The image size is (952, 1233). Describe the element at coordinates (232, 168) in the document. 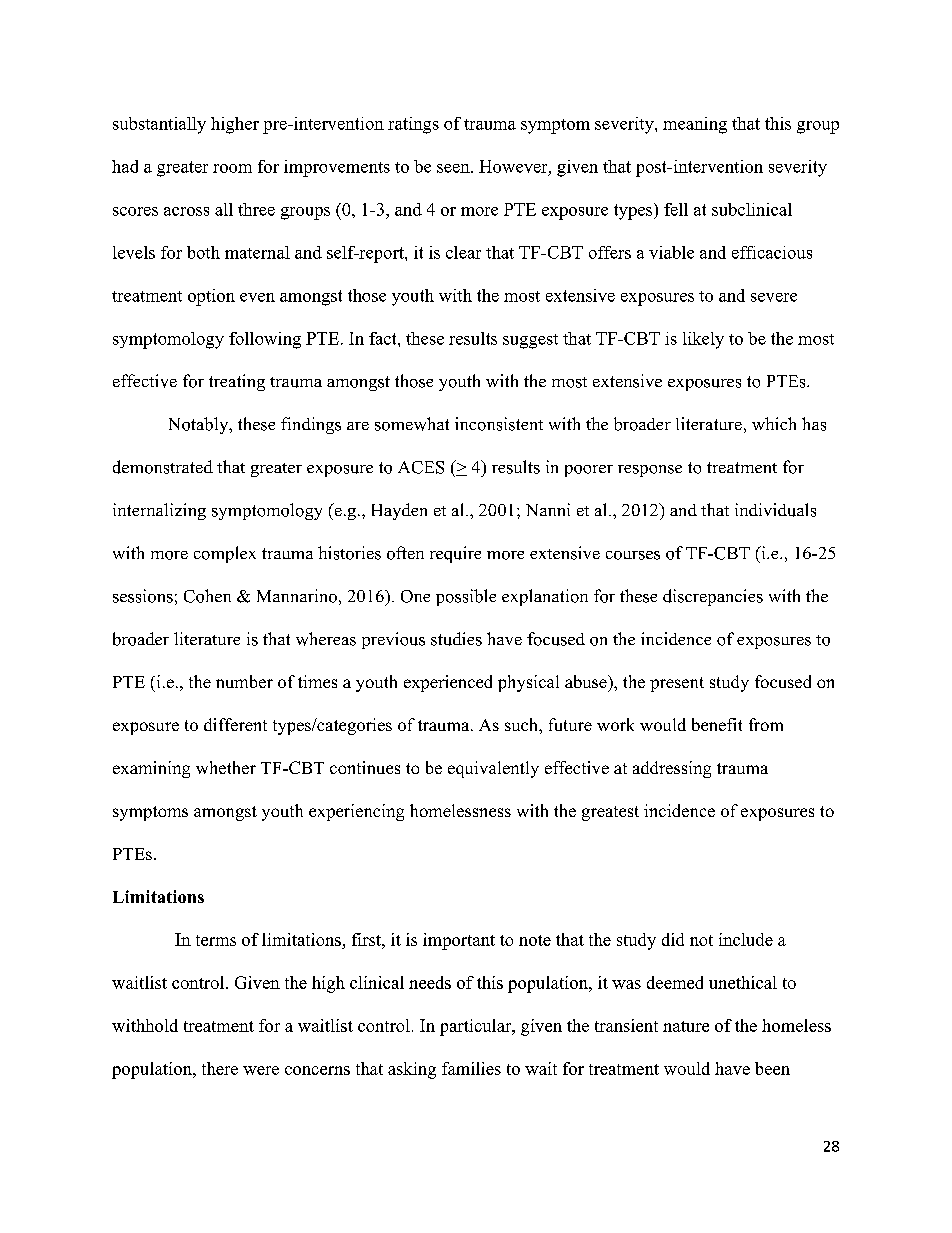

I see `room` at that location.
